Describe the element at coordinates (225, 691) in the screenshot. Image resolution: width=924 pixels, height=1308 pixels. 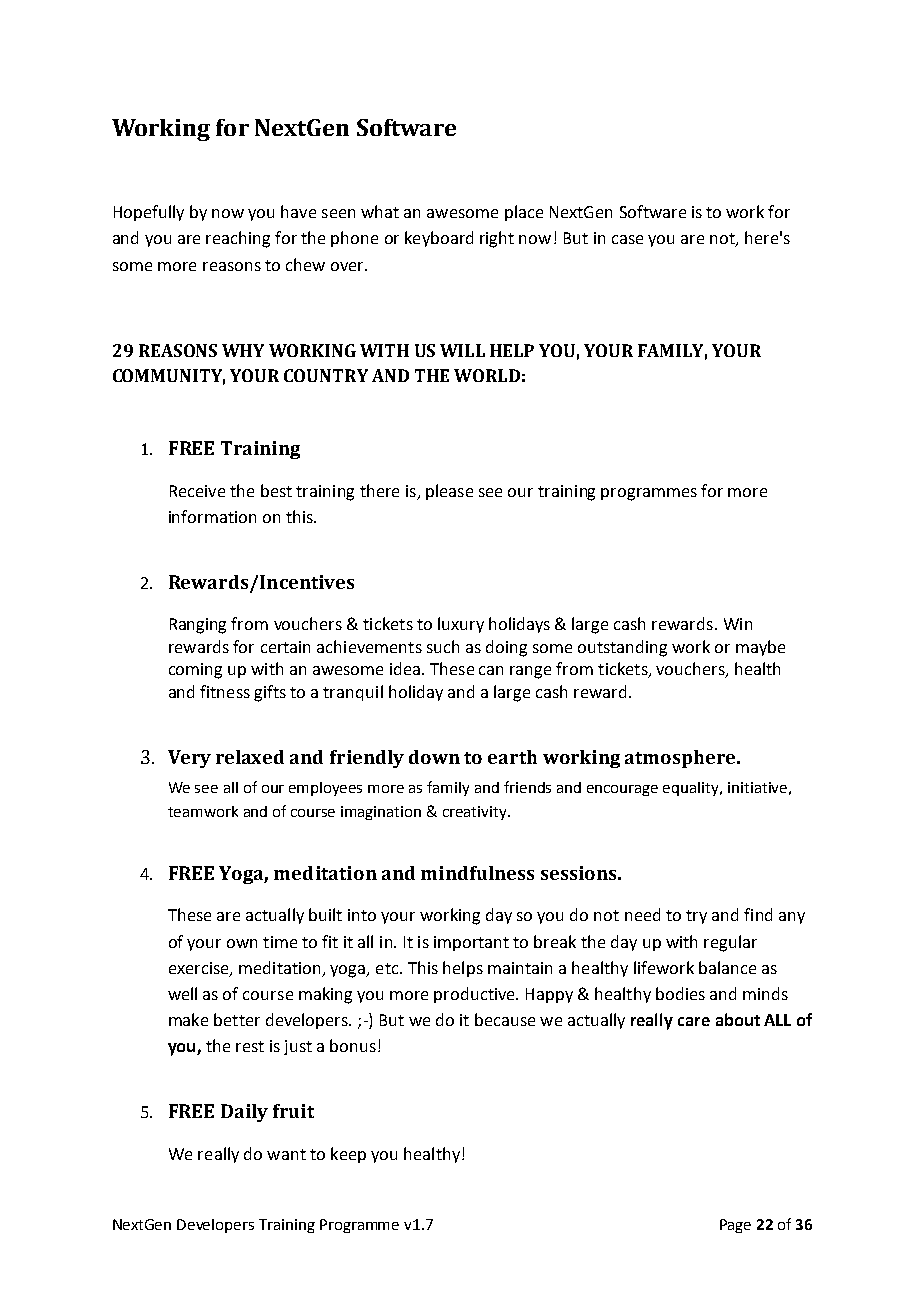
I see `fitness` at that location.
